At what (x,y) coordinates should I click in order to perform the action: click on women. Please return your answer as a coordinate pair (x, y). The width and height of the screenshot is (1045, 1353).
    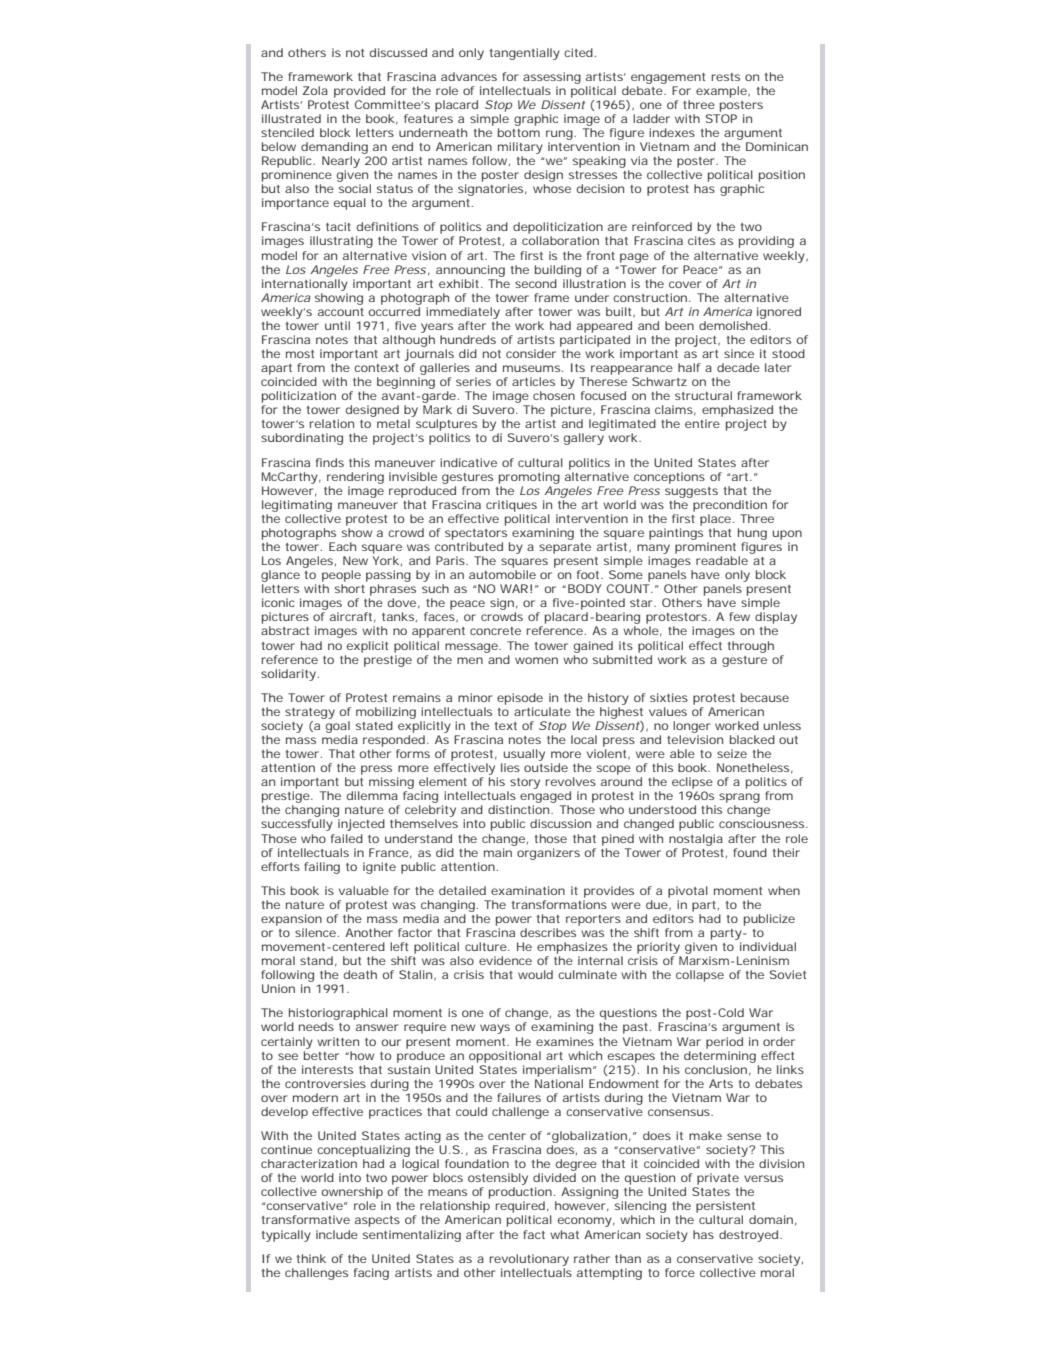
    Looking at the image, I should click on (536, 660).
